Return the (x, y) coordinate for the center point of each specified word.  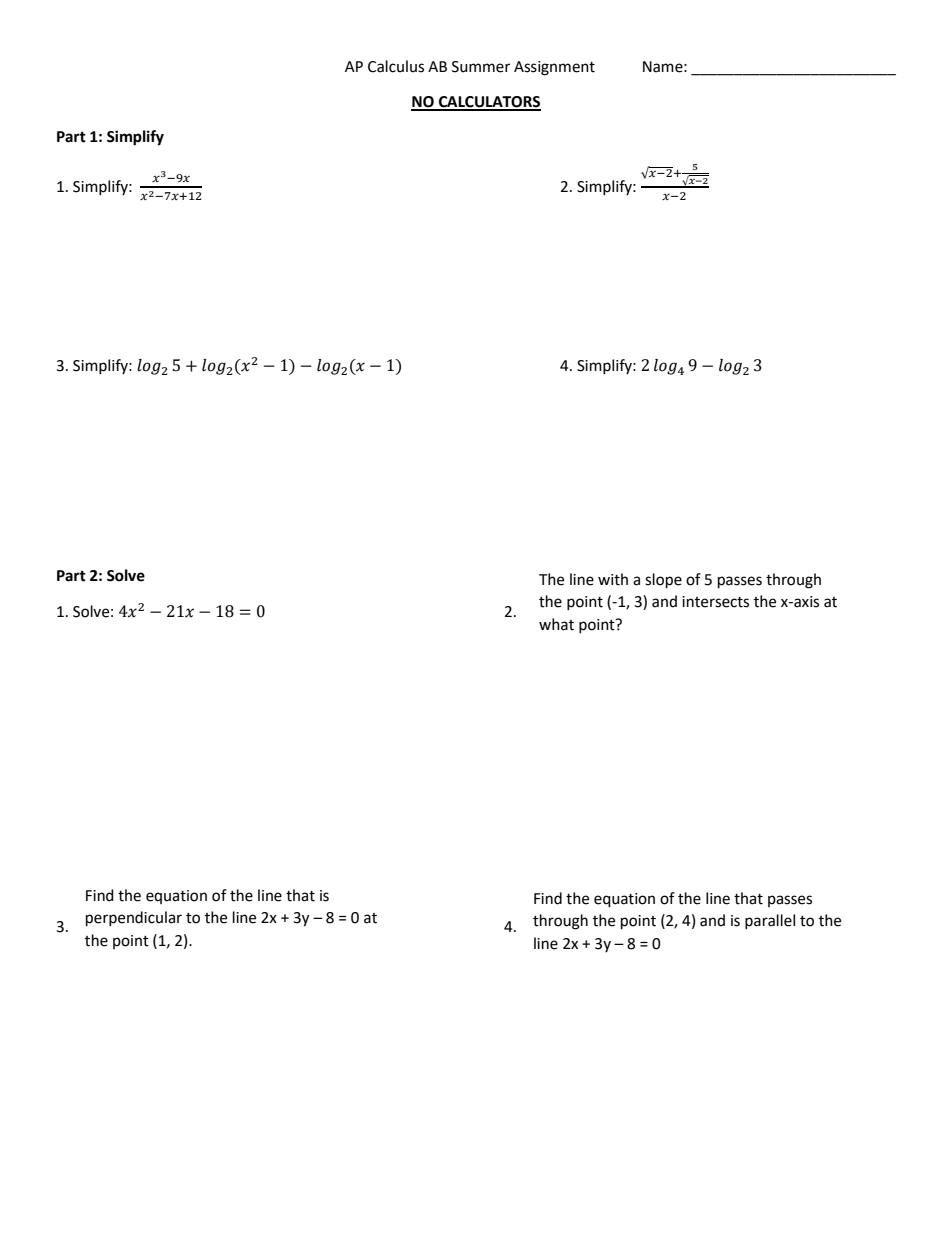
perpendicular (134, 919)
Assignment (554, 68)
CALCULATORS (489, 103)
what (556, 624)
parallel (770, 921)
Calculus (396, 66)
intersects (715, 602)
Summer (481, 67)
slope (663, 581)
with (613, 579)
